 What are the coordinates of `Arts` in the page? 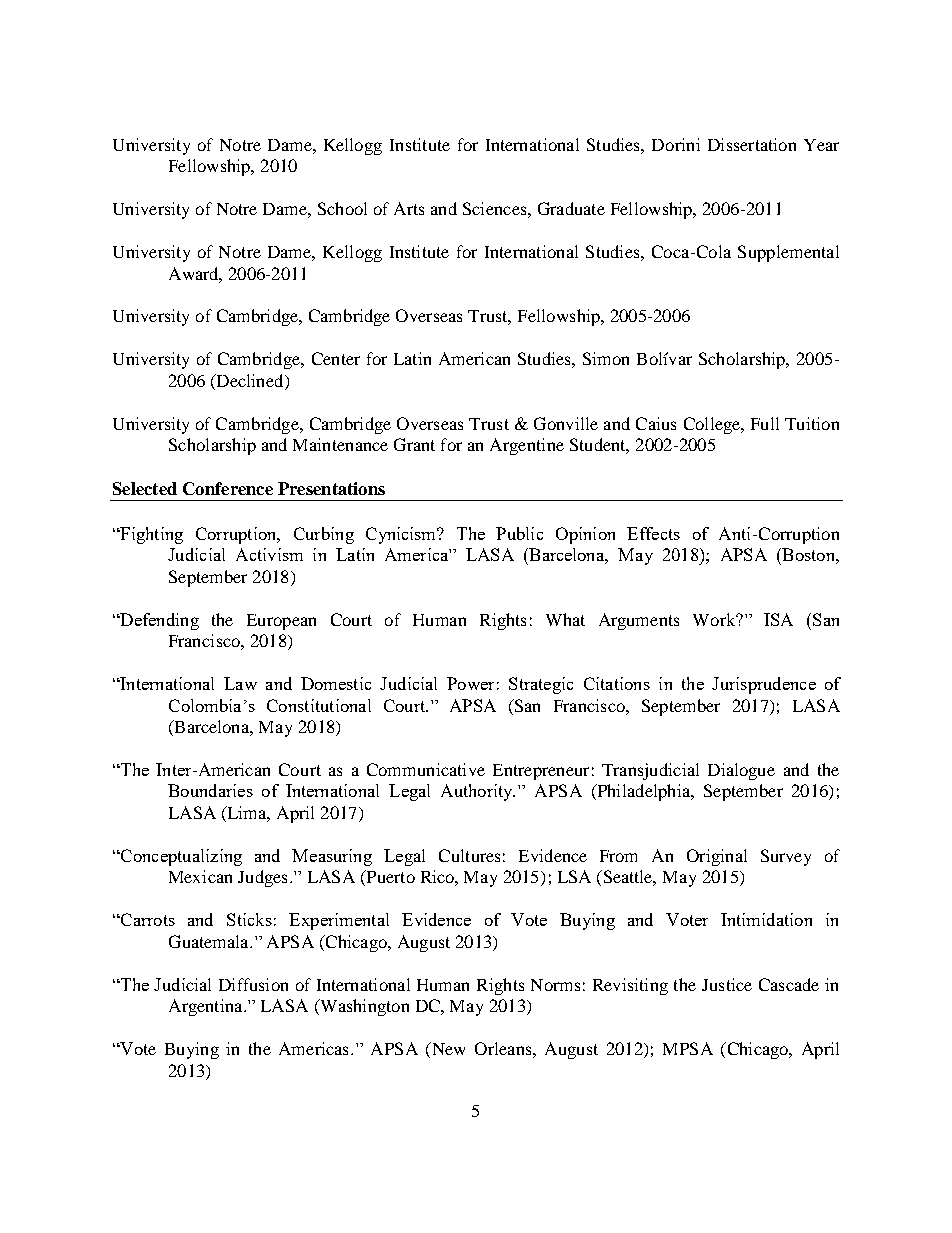 It's located at (409, 208).
